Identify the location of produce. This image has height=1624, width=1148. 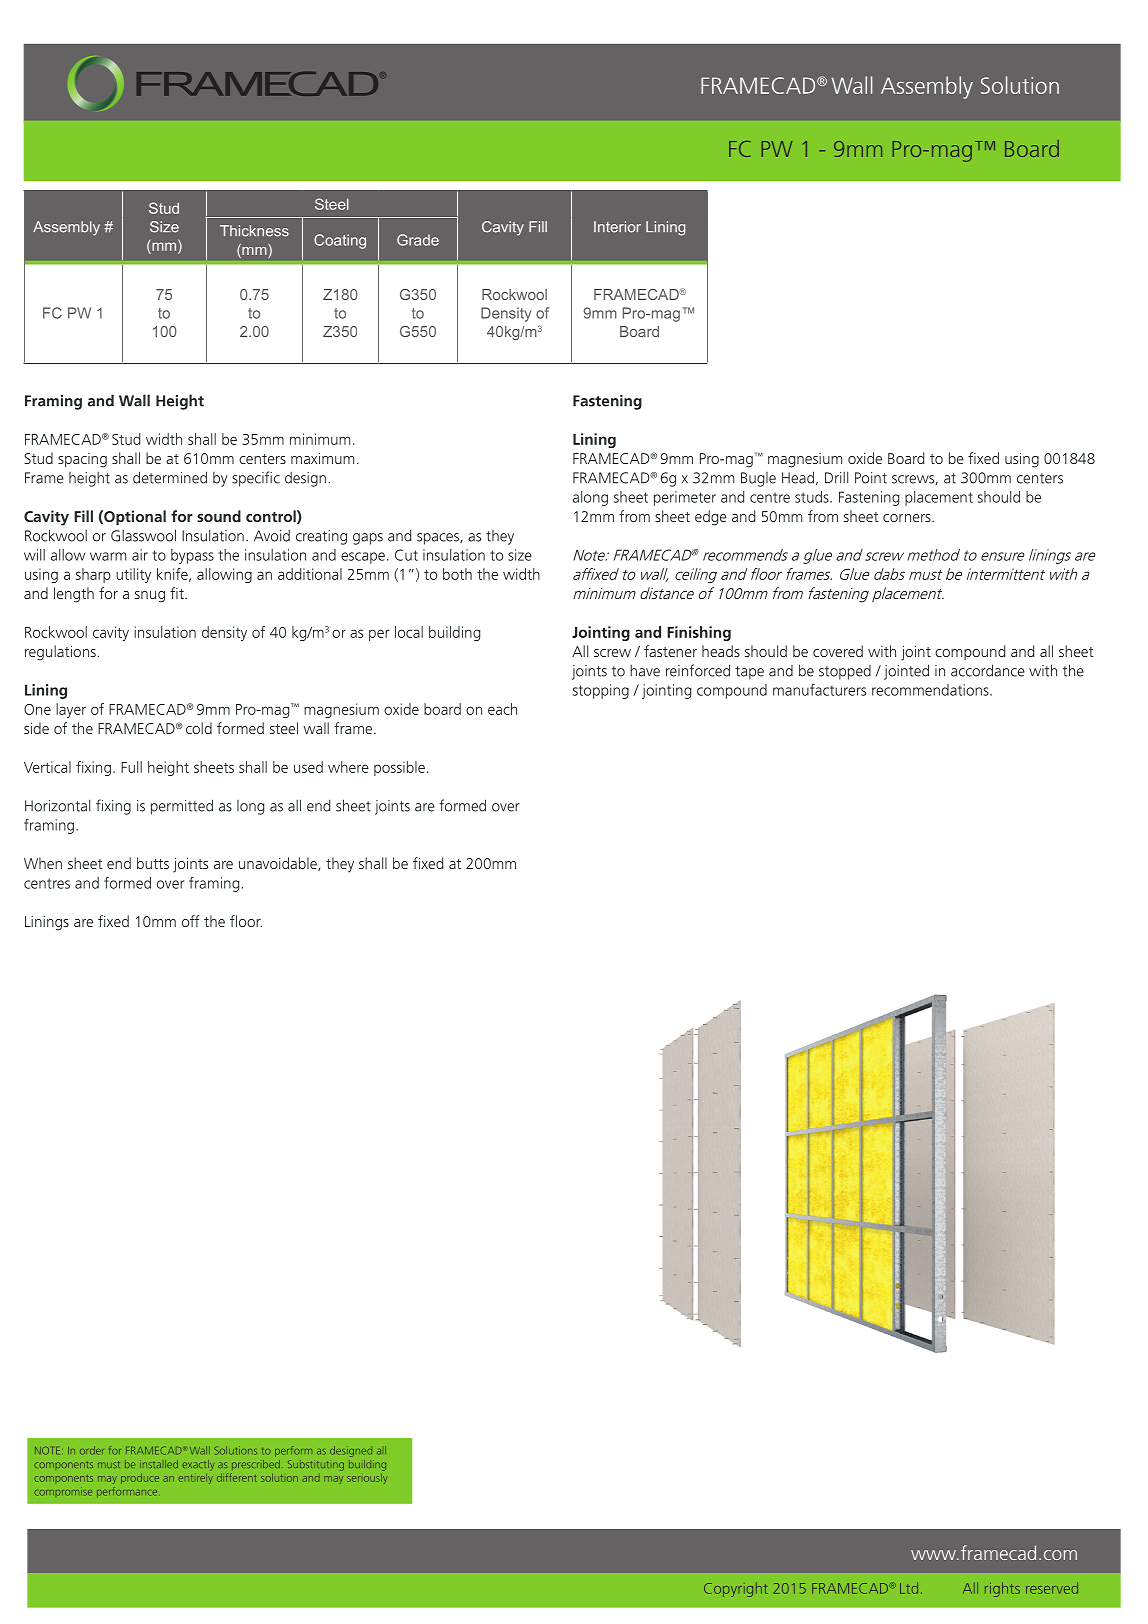
(140, 1478).
